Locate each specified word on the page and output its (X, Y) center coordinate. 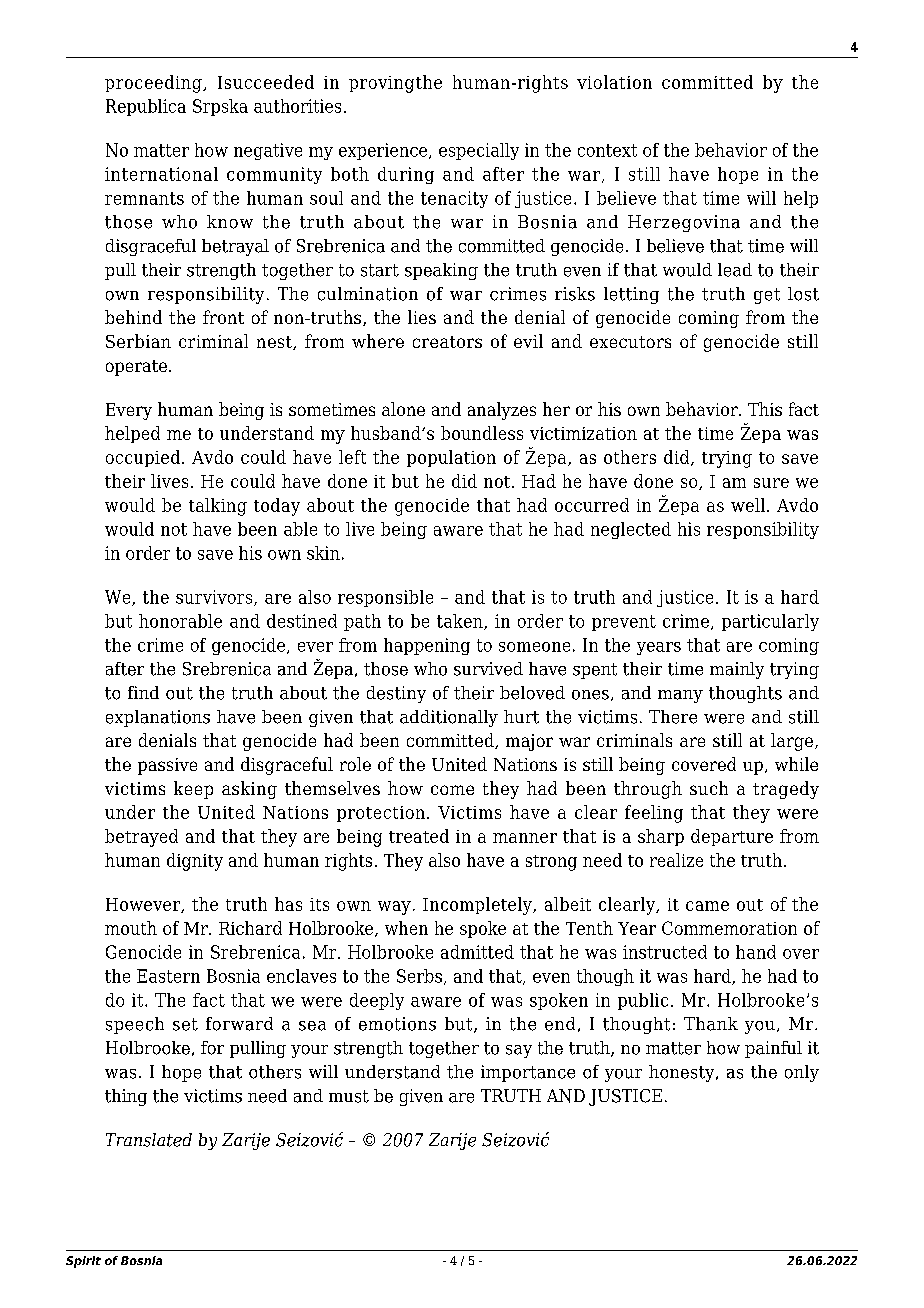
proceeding (154, 84)
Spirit (83, 1262)
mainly (737, 670)
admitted (477, 952)
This (765, 409)
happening (427, 646)
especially (479, 151)
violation (614, 82)
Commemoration (729, 928)
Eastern (168, 976)
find (143, 692)
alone (403, 409)
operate (136, 368)
